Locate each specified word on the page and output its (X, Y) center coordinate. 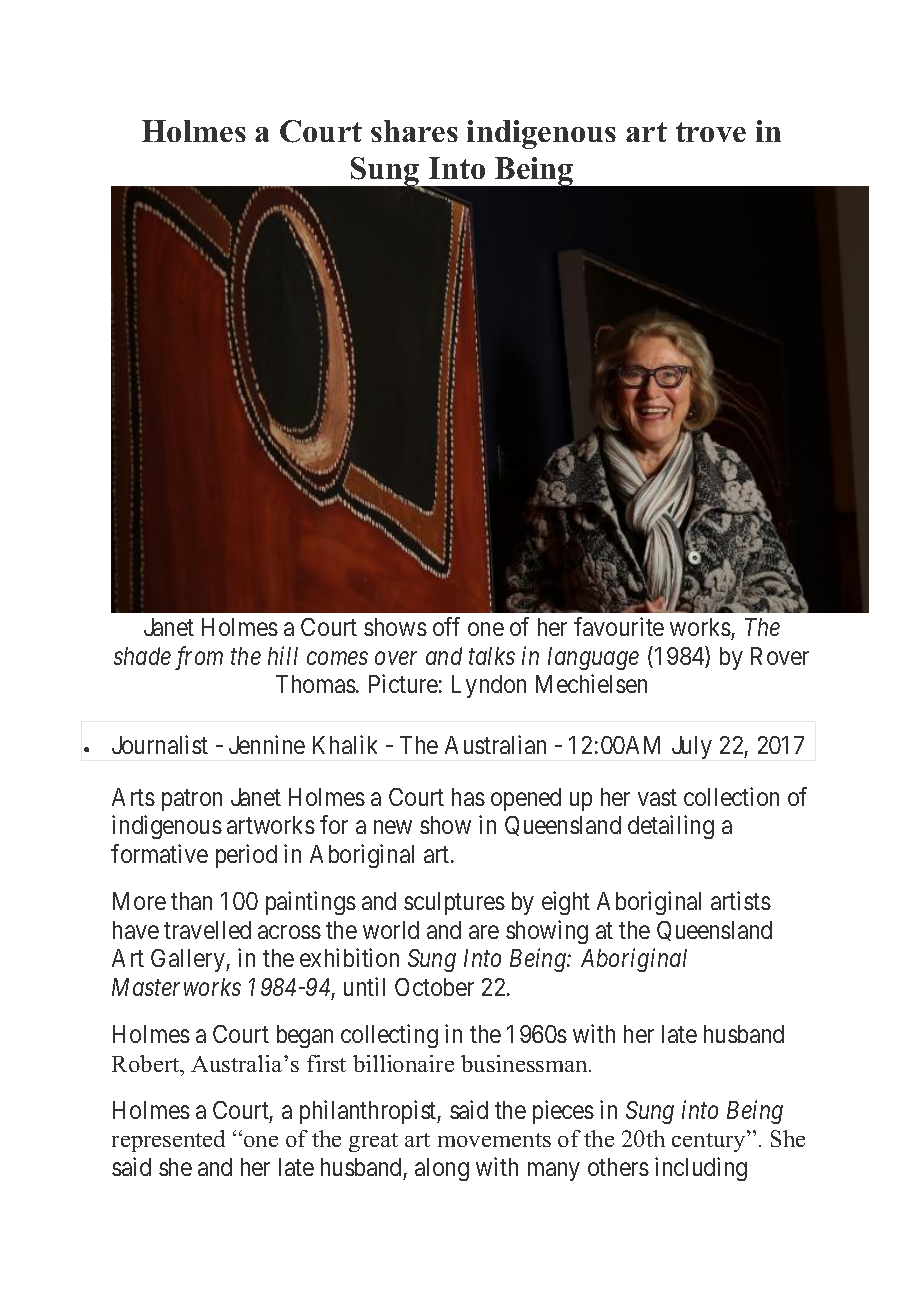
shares (414, 131)
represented (168, 1141)
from (199, 658)
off (446, 626)
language (593, 658)
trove (711, 132)
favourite (619, 626)
